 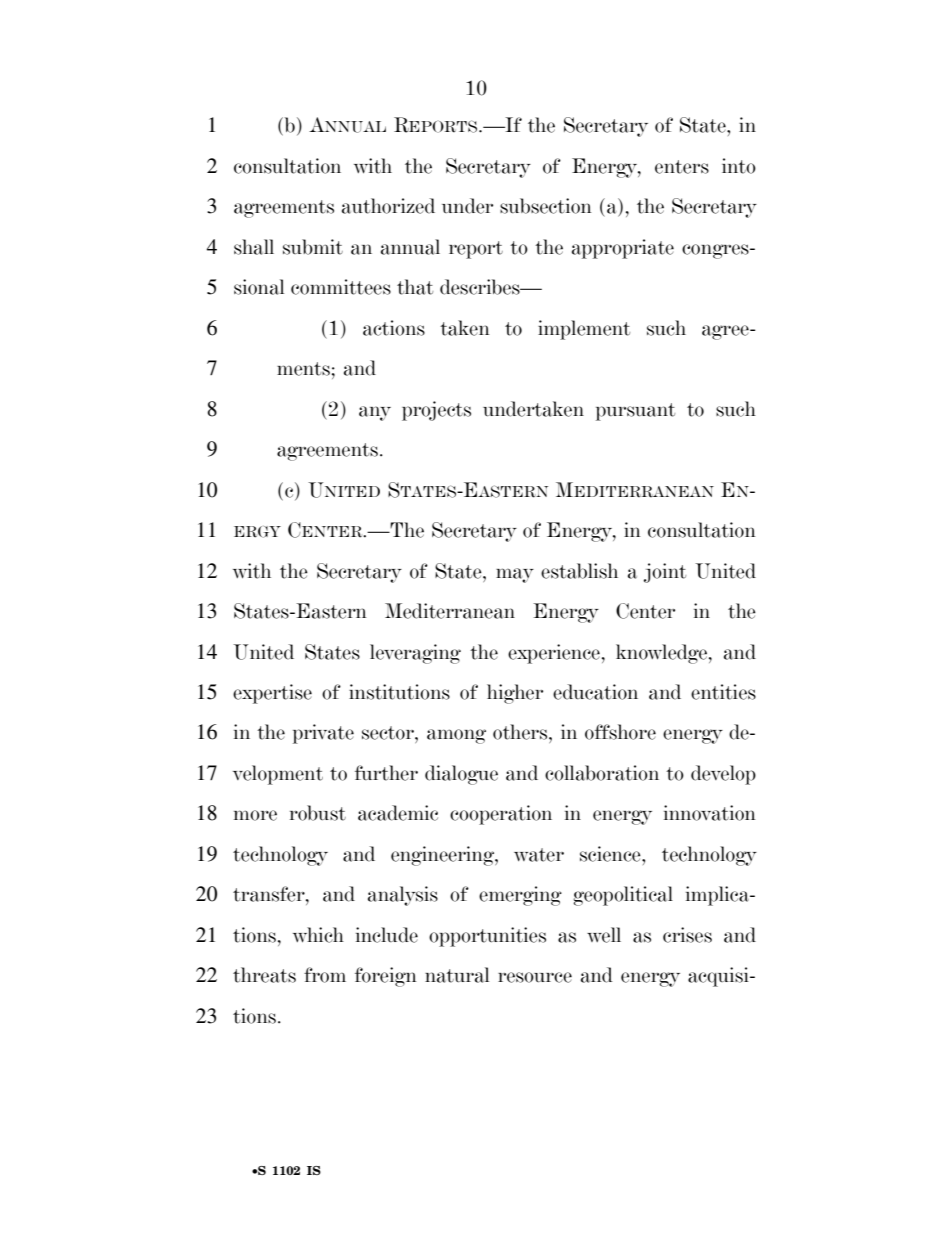 I want to click on enters, so click(x=682, y=167).
